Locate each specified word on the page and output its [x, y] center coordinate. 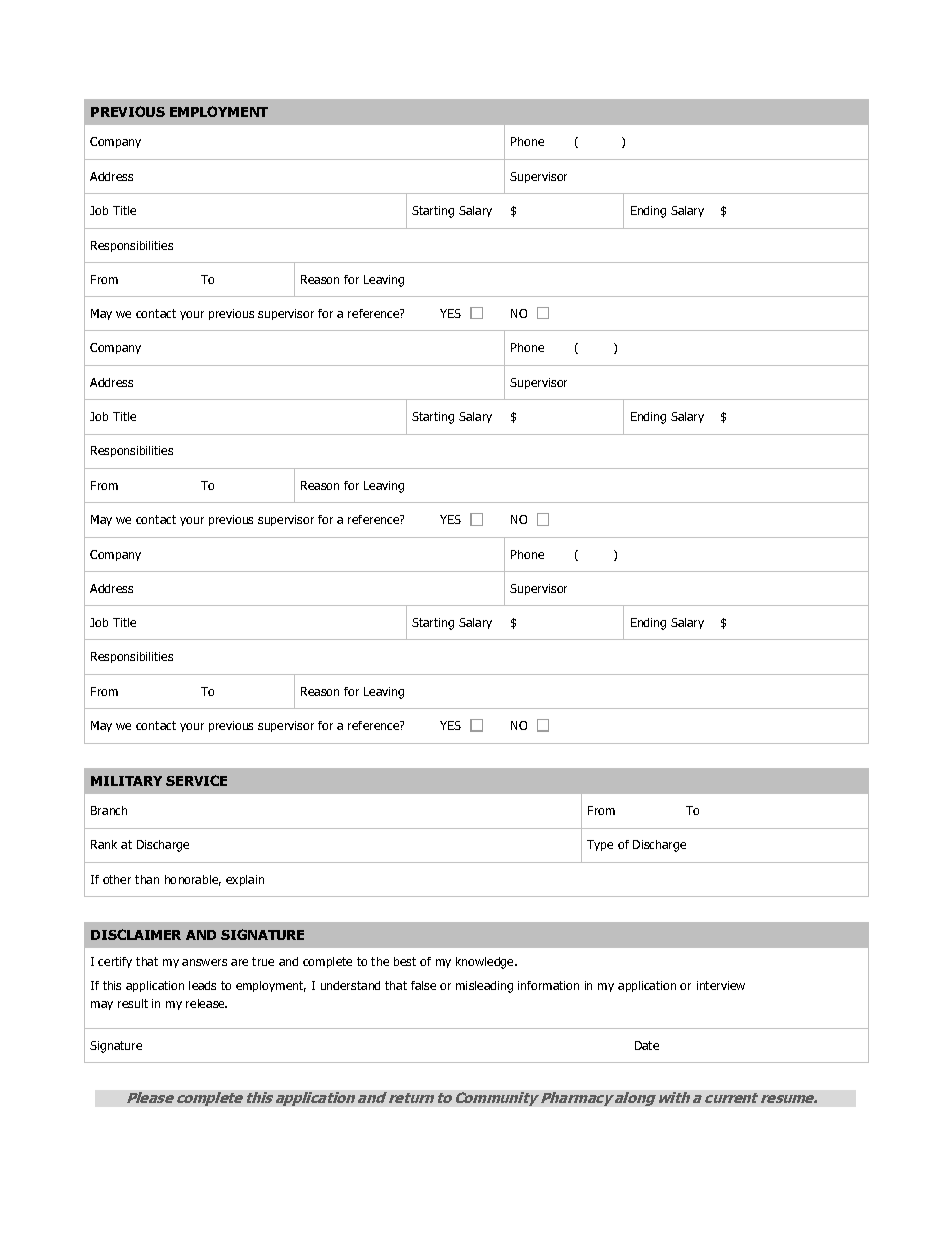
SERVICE [196, 780]
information [548, 985]
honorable [193, 880]
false [423, 985]
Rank [104, 844]
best [405, 961]
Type [600, 845]
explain [245, 880]
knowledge [486, 963]
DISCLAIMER [136, 934]
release [206, 1003]
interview [721, 985]
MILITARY [126, 781]
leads [202, 985]
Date [647, 1045]
